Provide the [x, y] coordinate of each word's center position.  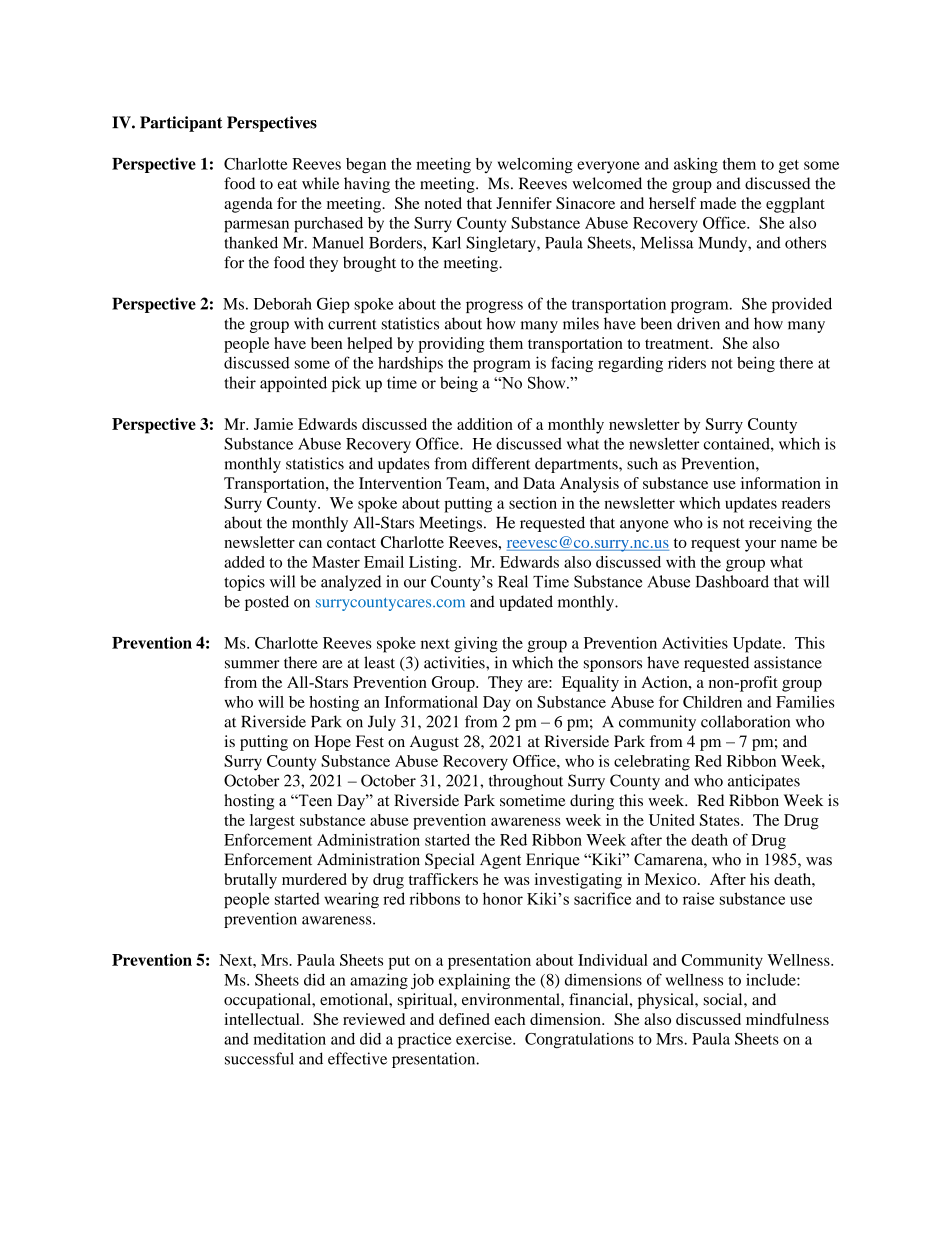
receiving [780, 524]
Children [712, 702]
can [310, 544]
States [721, 820]
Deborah [283, 303]
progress [494, 307]
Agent [500, 861]
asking [696, 165]
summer [252, 664]
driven [698, 323]
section [533, 503]
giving [476, 645]
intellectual [263, 1019]
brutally [250, 881]
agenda [248, 205]
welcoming [535, 166]
